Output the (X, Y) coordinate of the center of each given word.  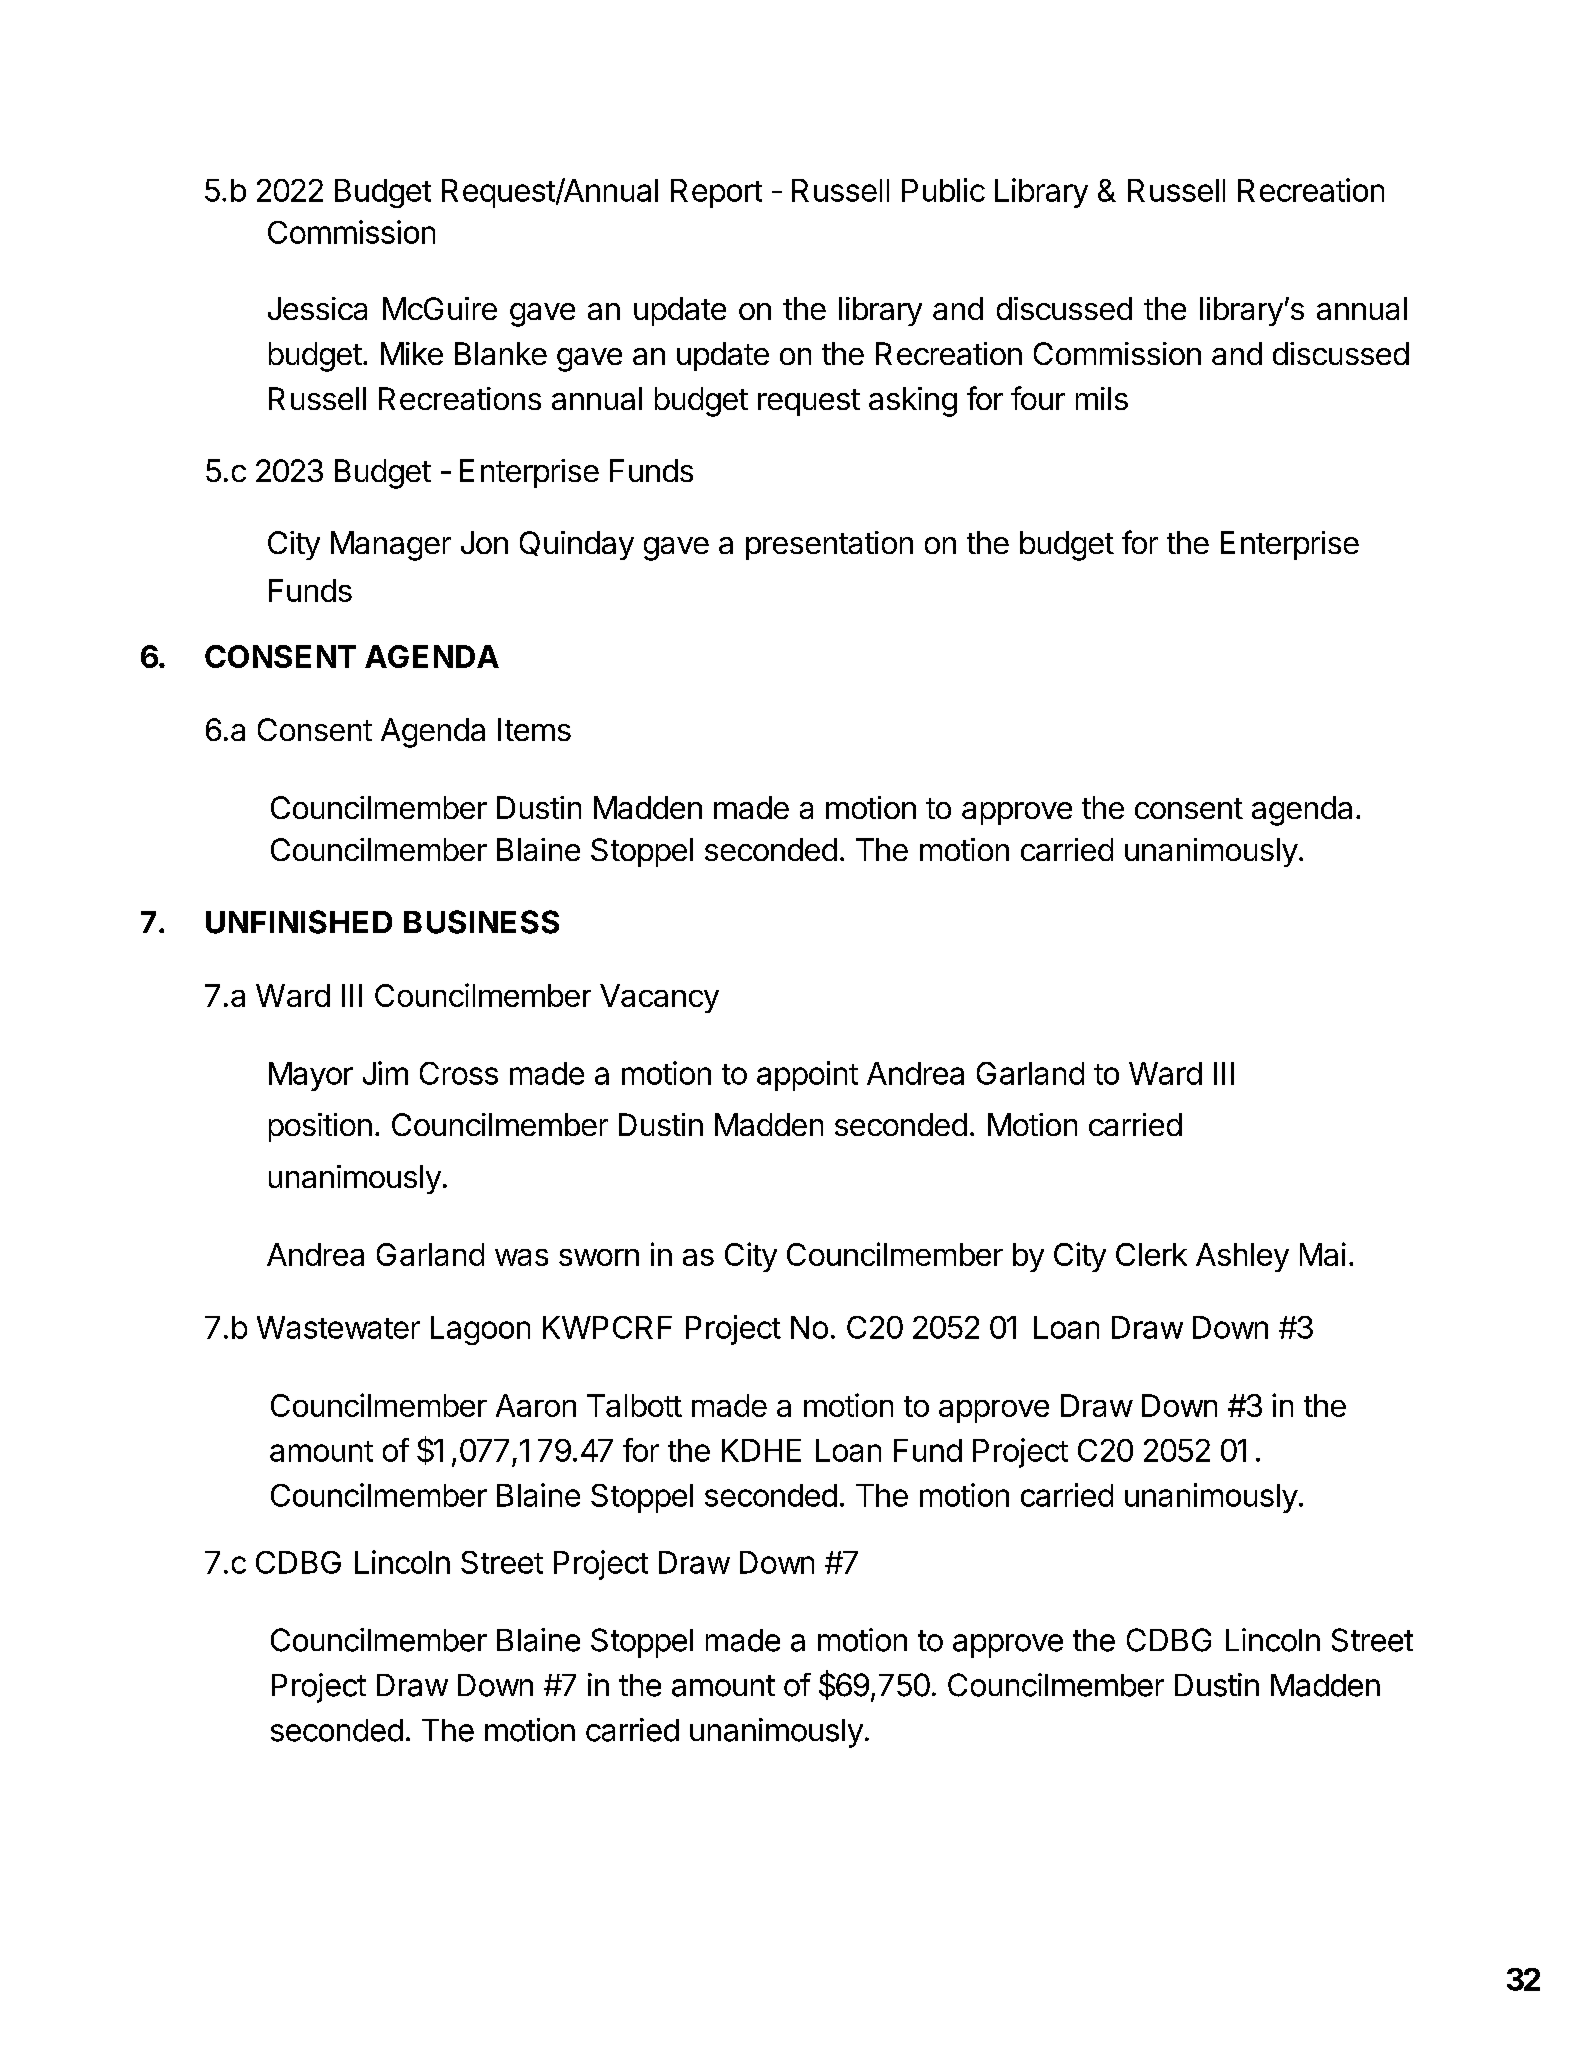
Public (943, 190)
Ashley (1242, 1257)
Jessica (317, 308)
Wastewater (338, 1327)
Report (716, 193)
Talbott (634, 1405)
